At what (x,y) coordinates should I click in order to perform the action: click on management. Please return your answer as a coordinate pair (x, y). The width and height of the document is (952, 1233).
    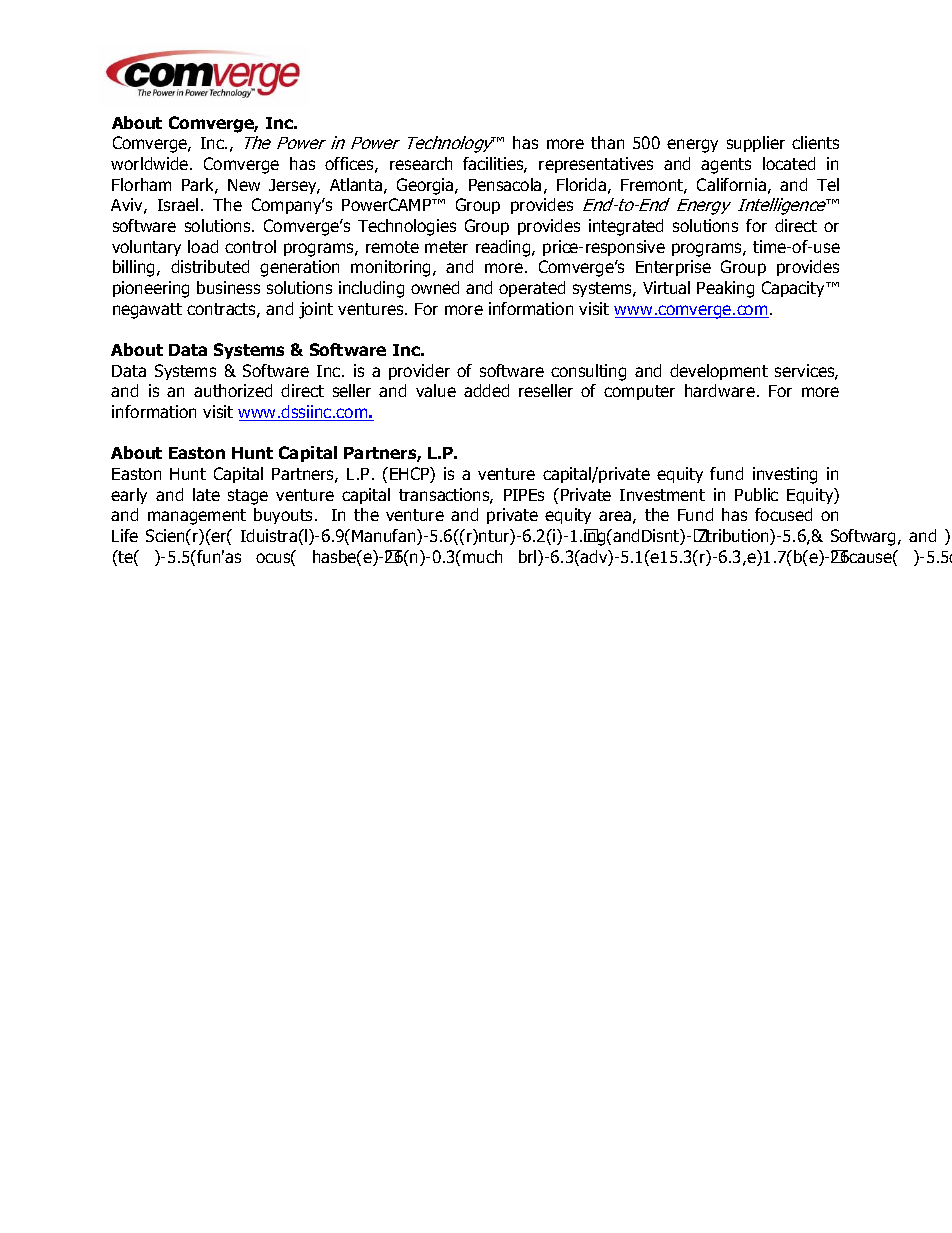
    Looking at the image, I should click on (197, 517).
